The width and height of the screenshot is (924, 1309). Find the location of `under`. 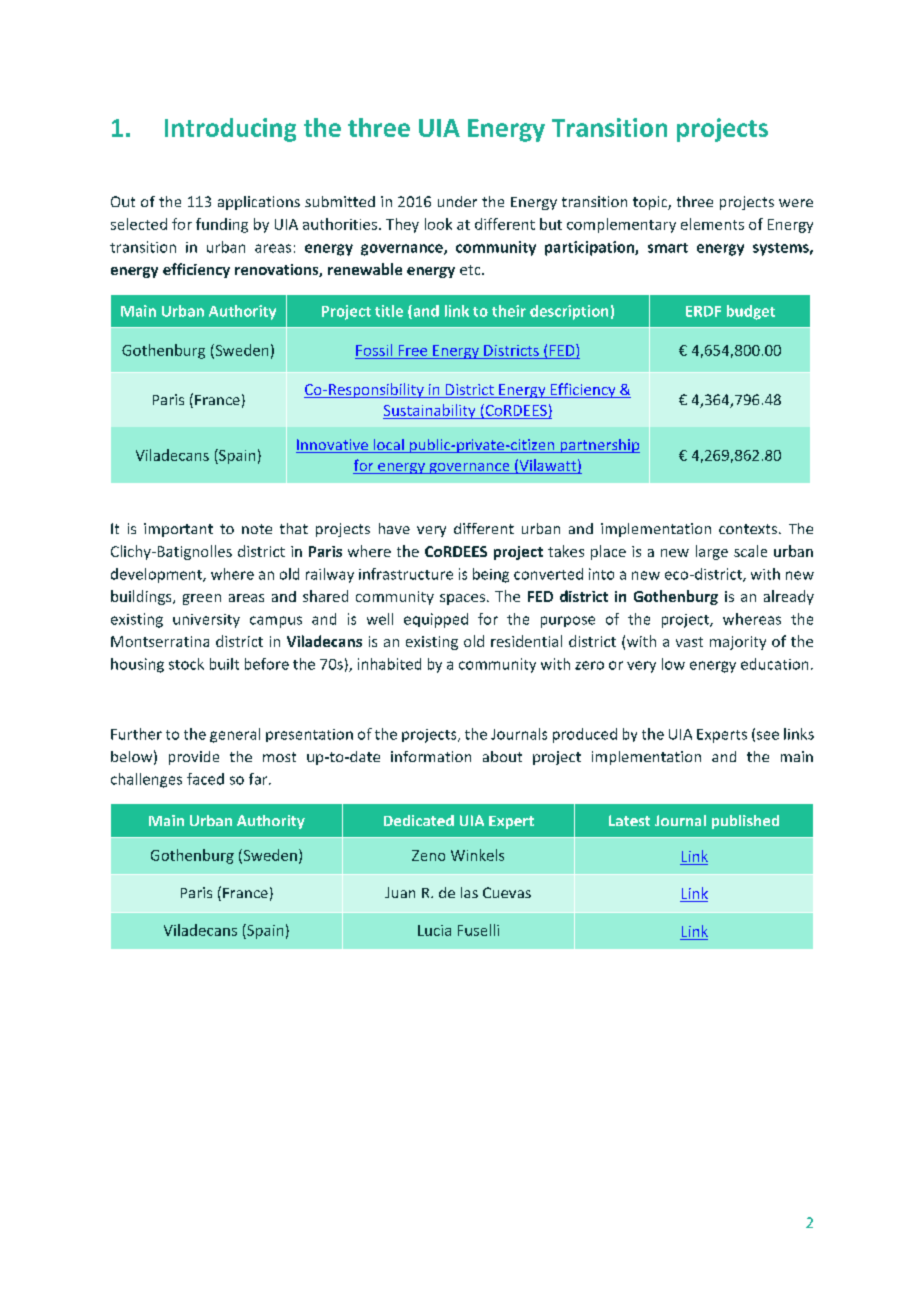

under is located at coordinates (457, 201).
